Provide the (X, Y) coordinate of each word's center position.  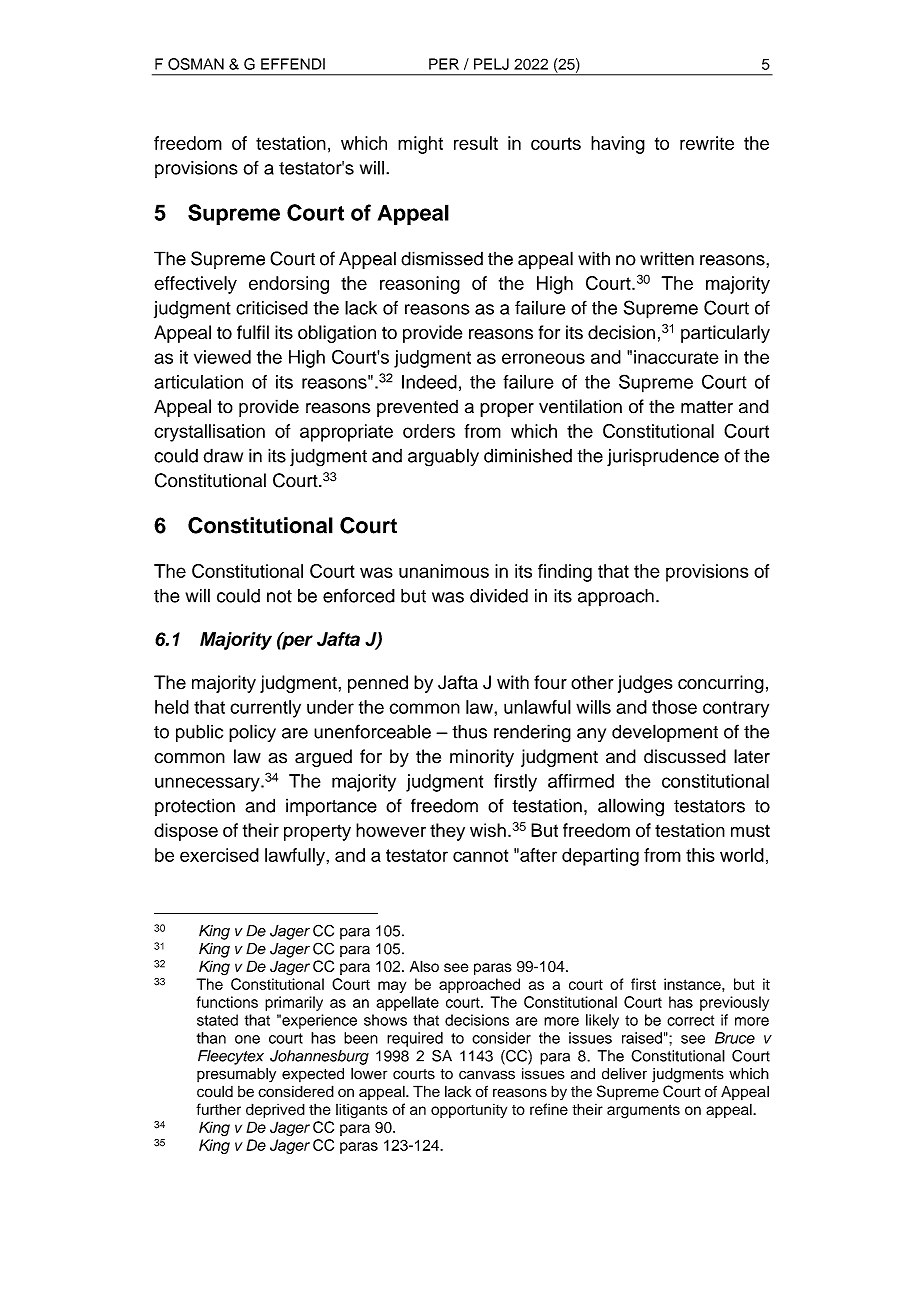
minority (482, 758)
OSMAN (196, 64)
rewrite (707, 143)
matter (707, 407)
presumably (236, 1075)
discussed (685, 756)
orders (429, 431)
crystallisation (209, 433)
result (476, 143)
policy (252, 733)
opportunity (469, 1111)
